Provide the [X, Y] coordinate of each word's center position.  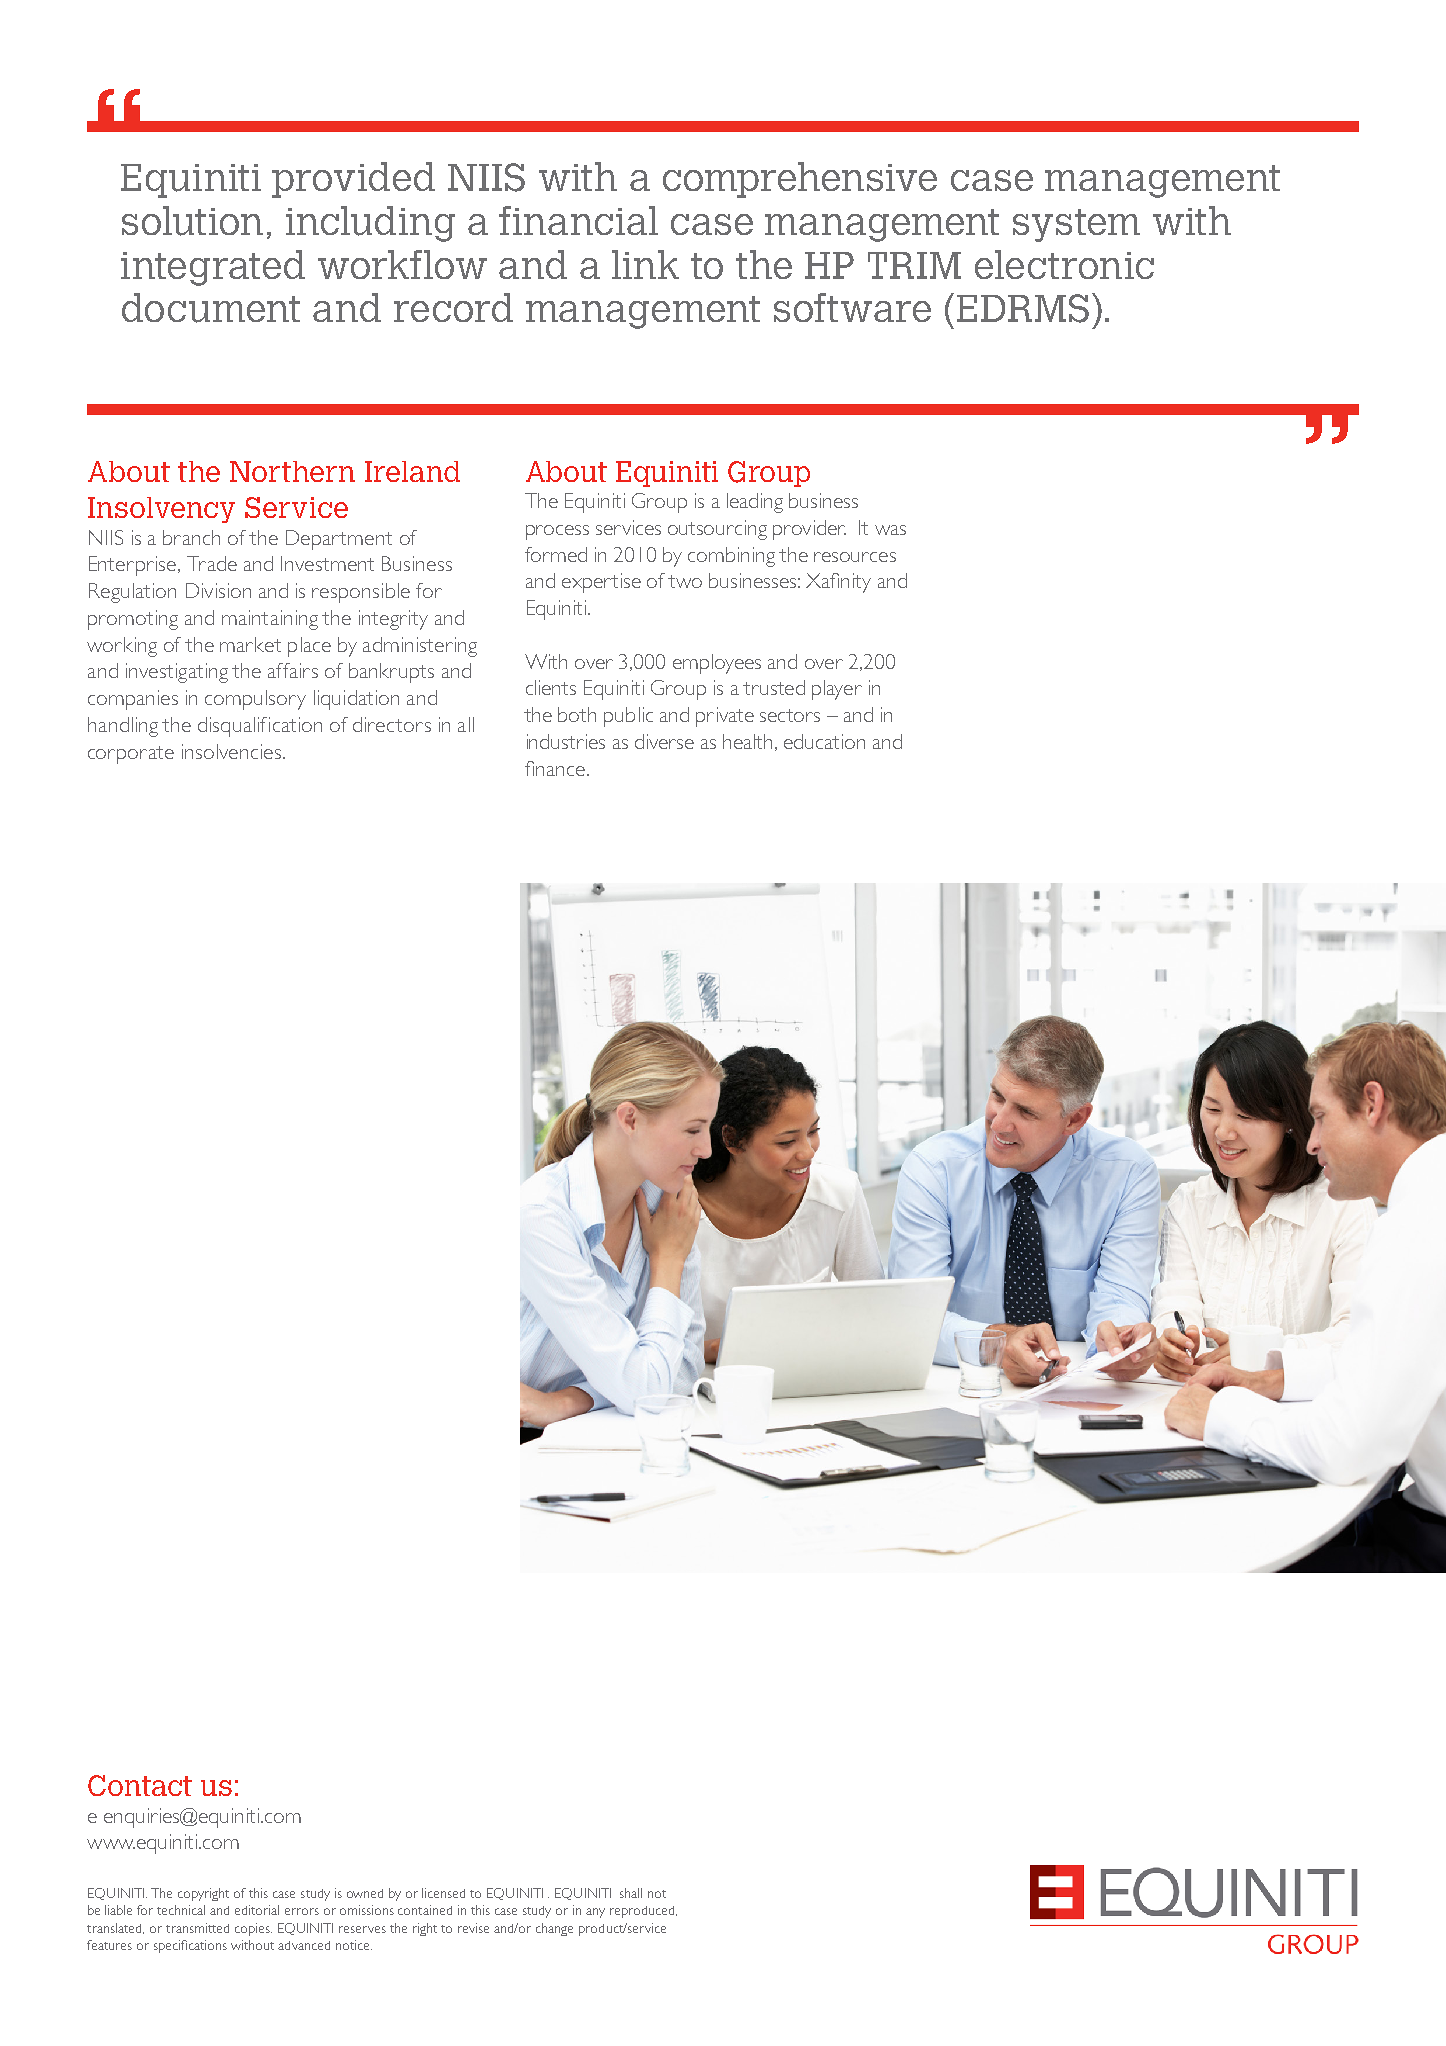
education [824, 741]
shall [631, 1893]
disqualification [260, 727]
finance [555, 768]
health [749, 742]
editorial [257, 1910]
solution [192, 221]
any [595, 1913]
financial [578, 220]
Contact [140, 1785]
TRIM [914, 265]
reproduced [643, 1912]
